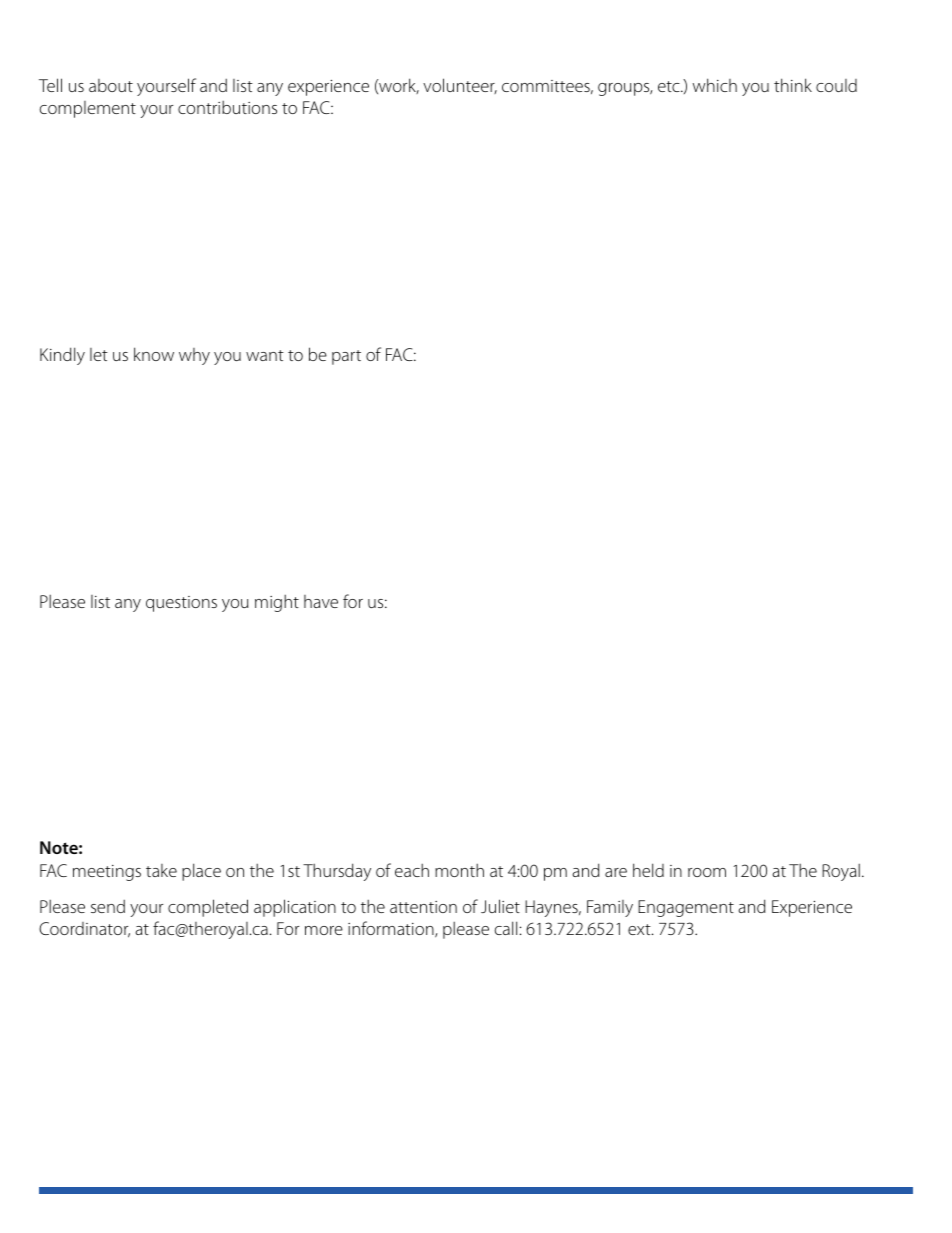  I want to click on part, so click(346, 357).
